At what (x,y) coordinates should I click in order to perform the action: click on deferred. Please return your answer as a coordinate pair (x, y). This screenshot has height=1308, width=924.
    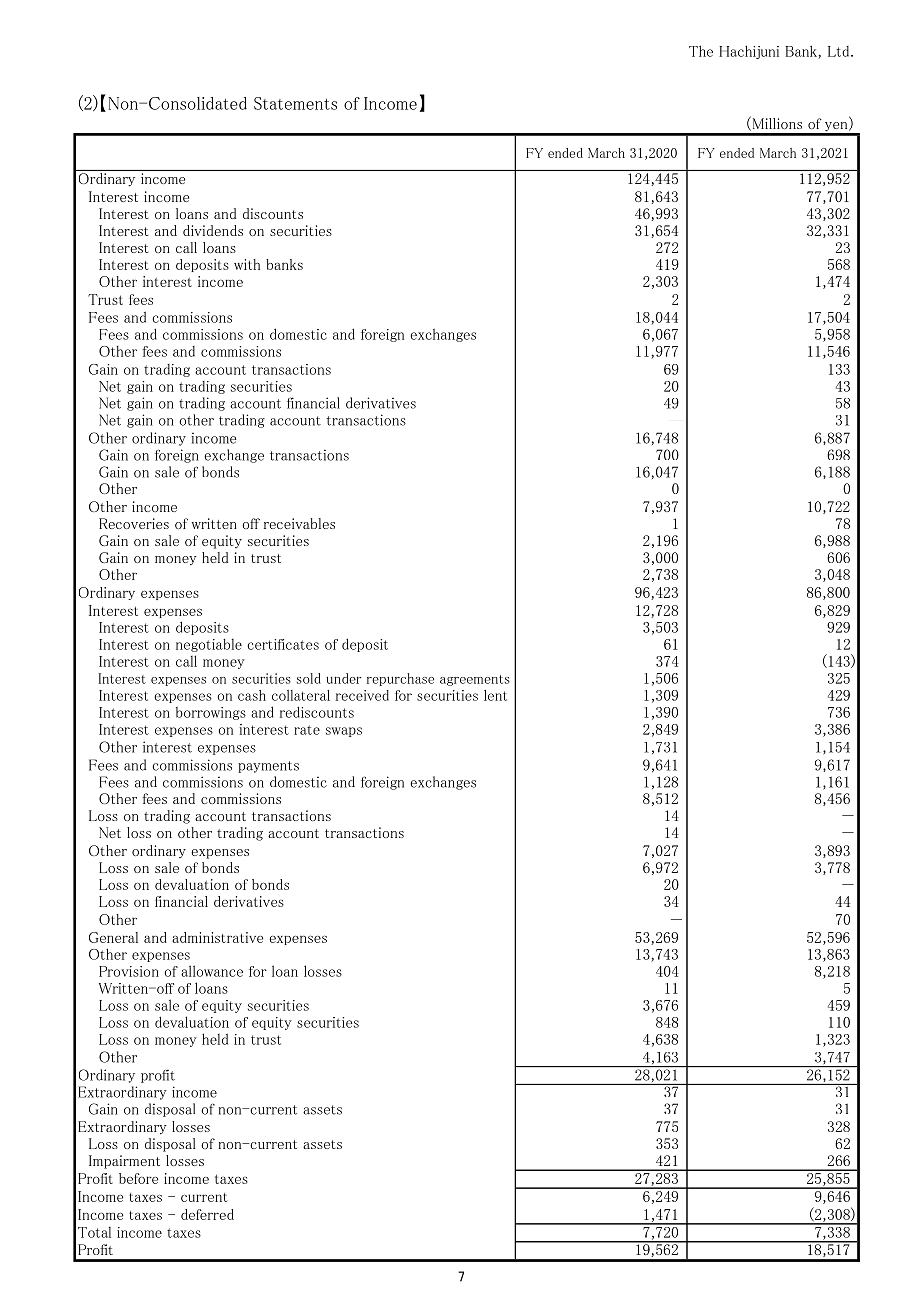
    Looking at the image, I should click on (207, 1214).
